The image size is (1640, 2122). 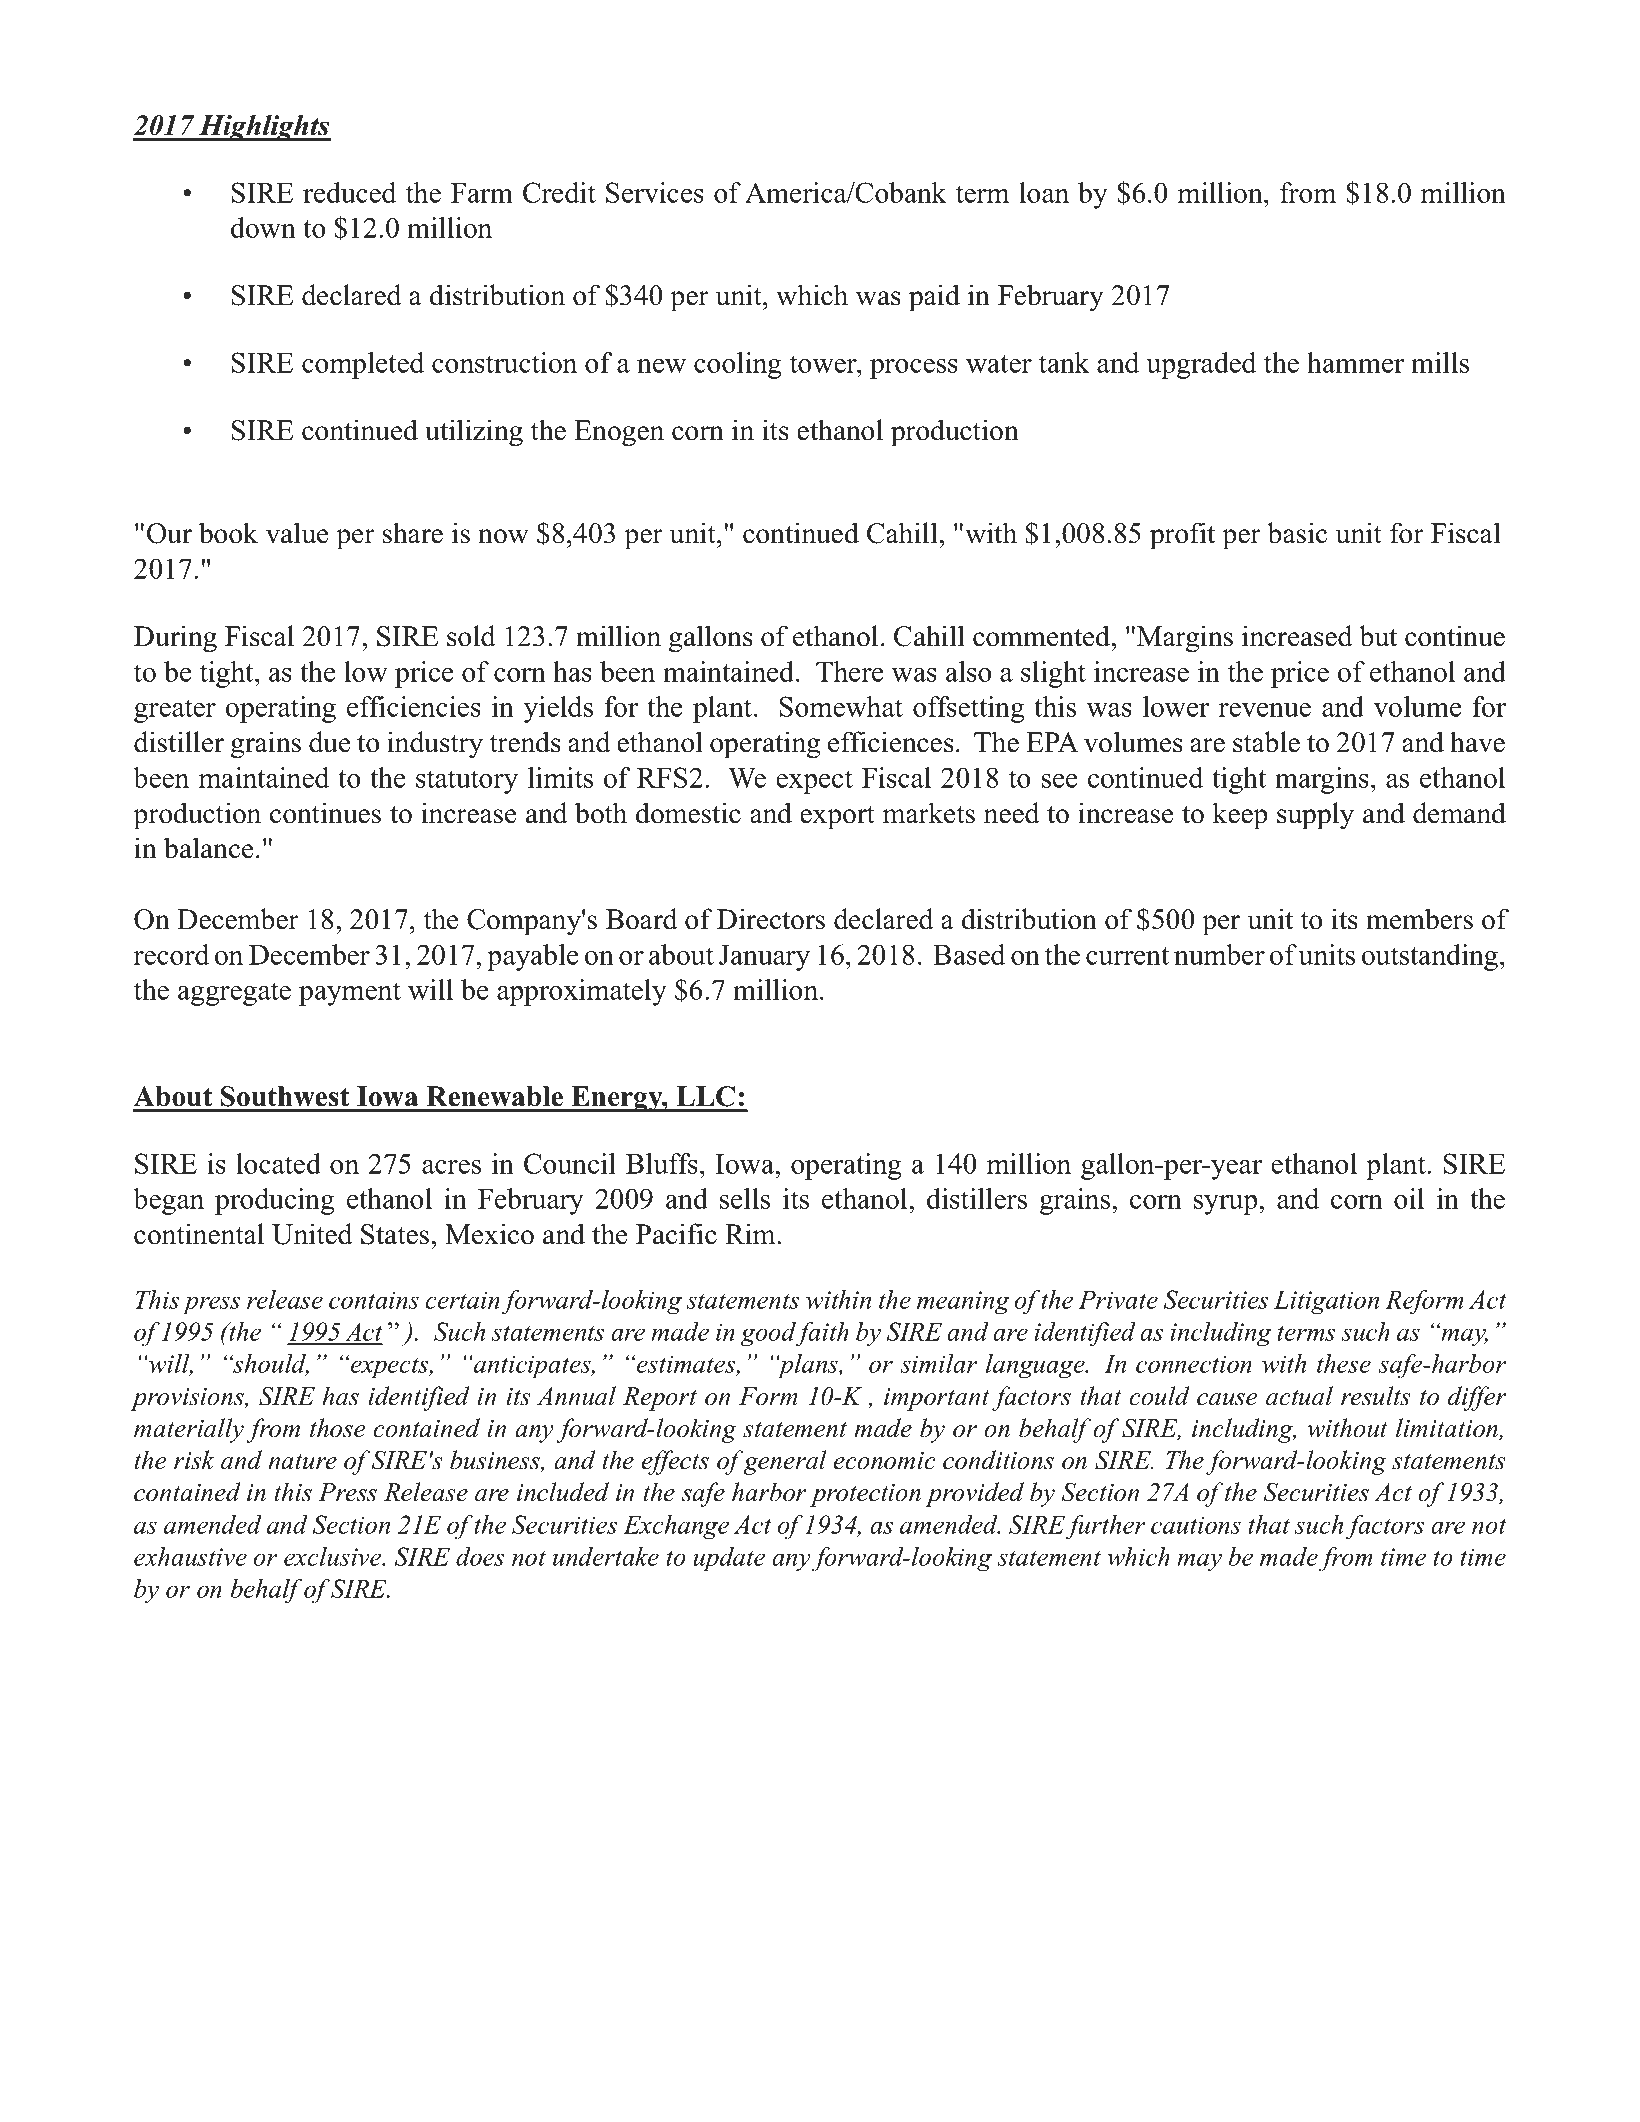 What do you see at coordinates (350, 994) in the image?
I see `payment` at bounding box center [350, 994].
